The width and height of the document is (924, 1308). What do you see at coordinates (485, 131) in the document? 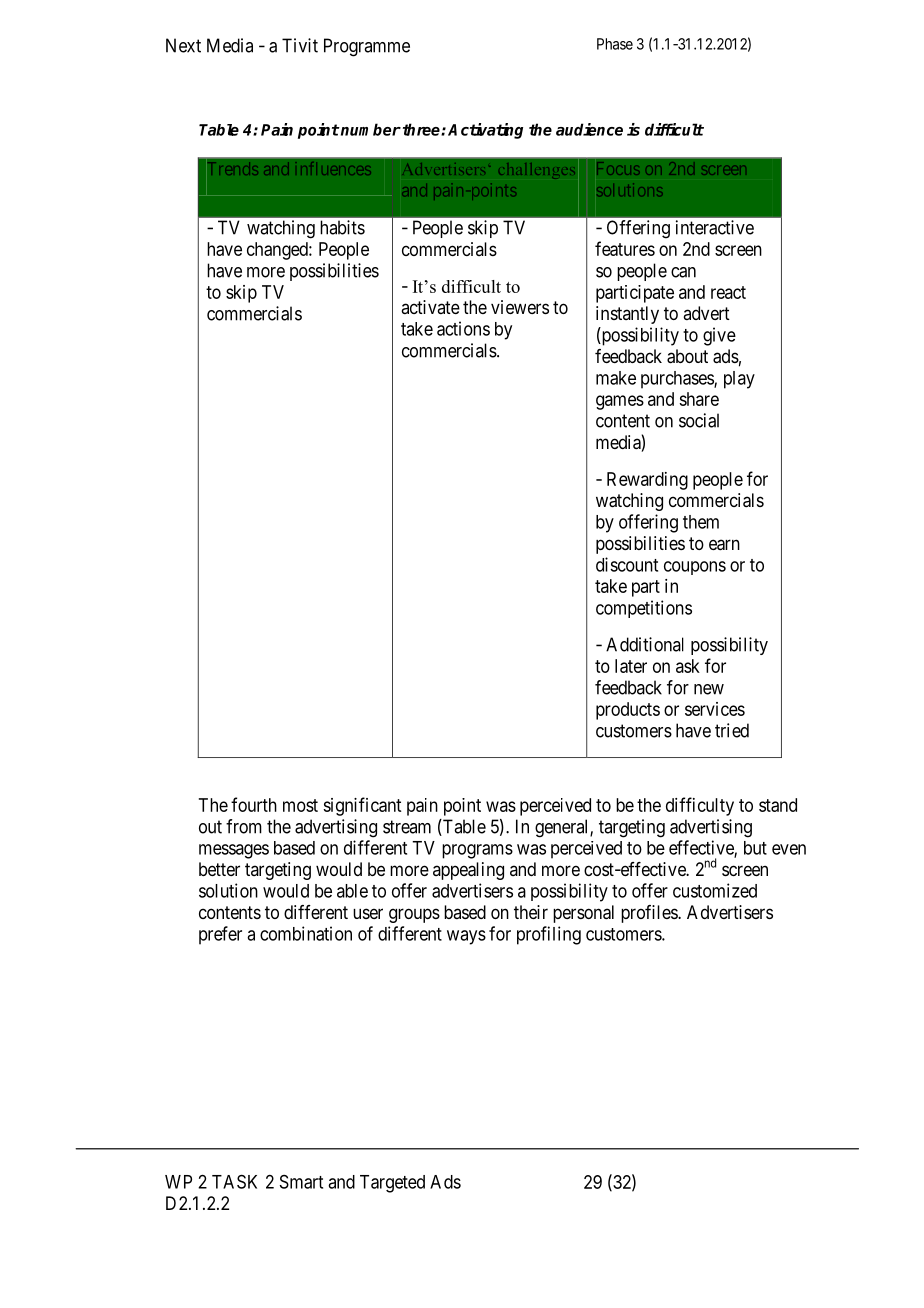
I see `Activating` at bounding box center [485, 131].
